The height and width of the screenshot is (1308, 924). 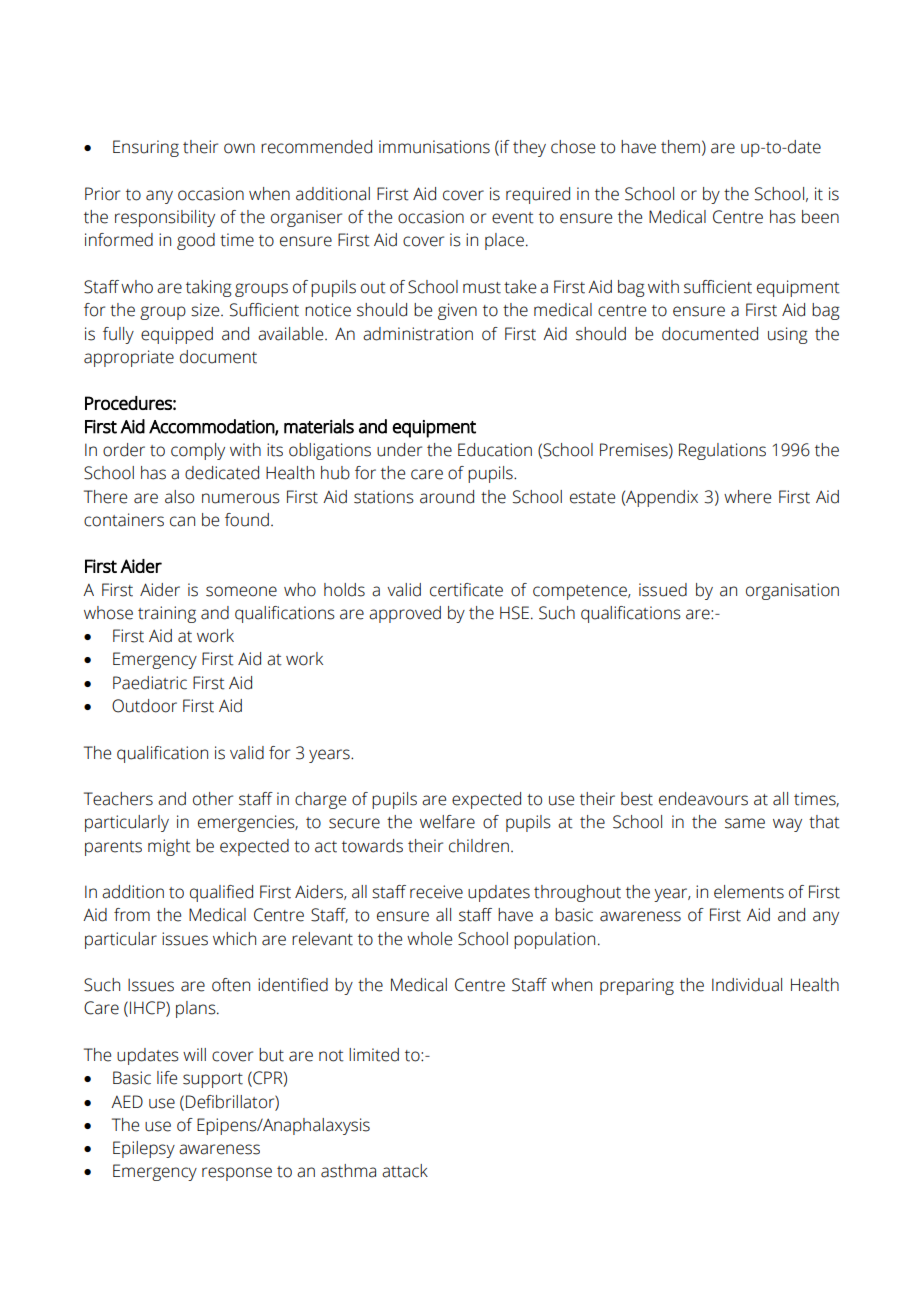 I want to click on Individual, so click(x=747, y=985).
